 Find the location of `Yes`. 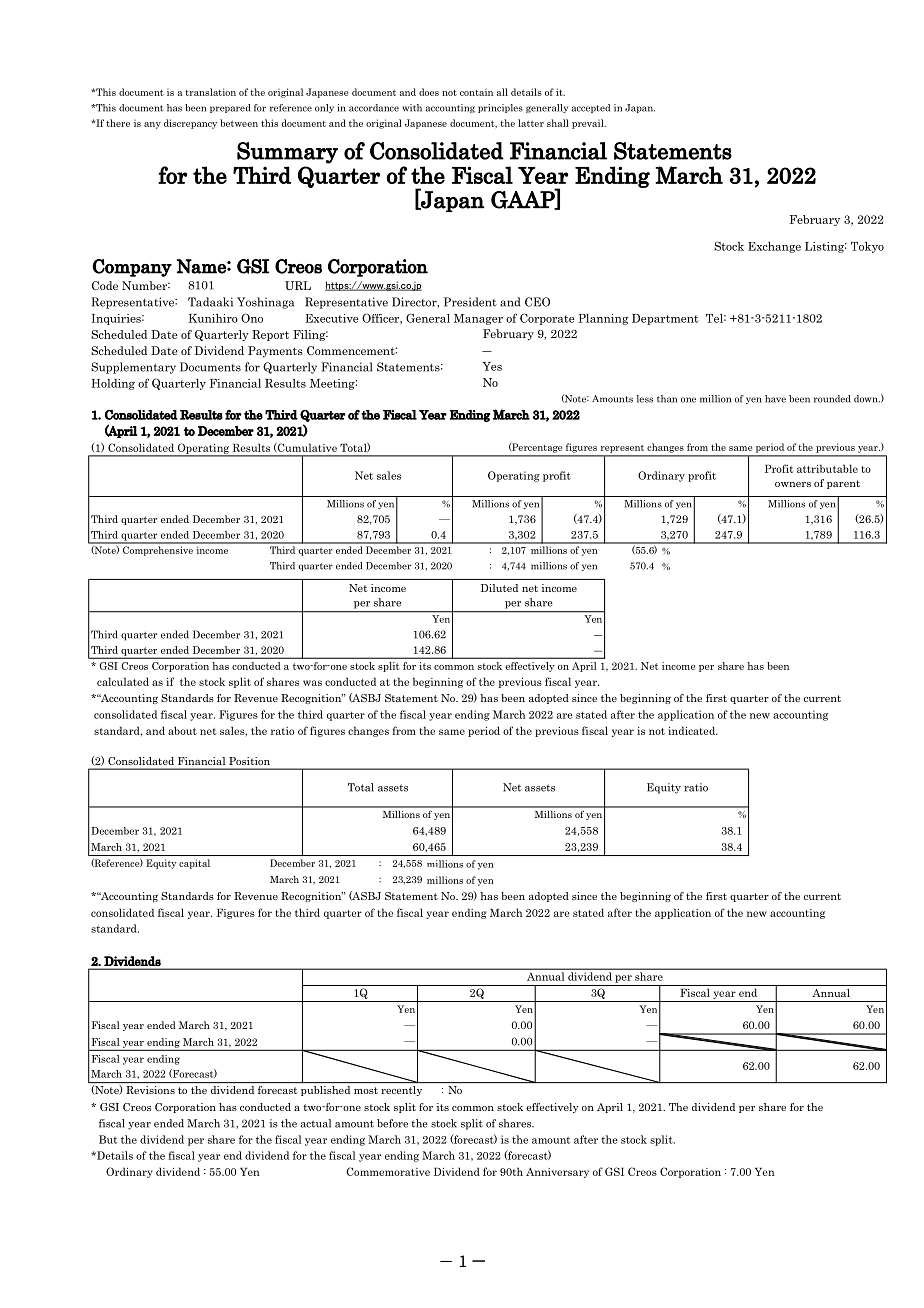

Yes is located at coordinates (492, 366).
